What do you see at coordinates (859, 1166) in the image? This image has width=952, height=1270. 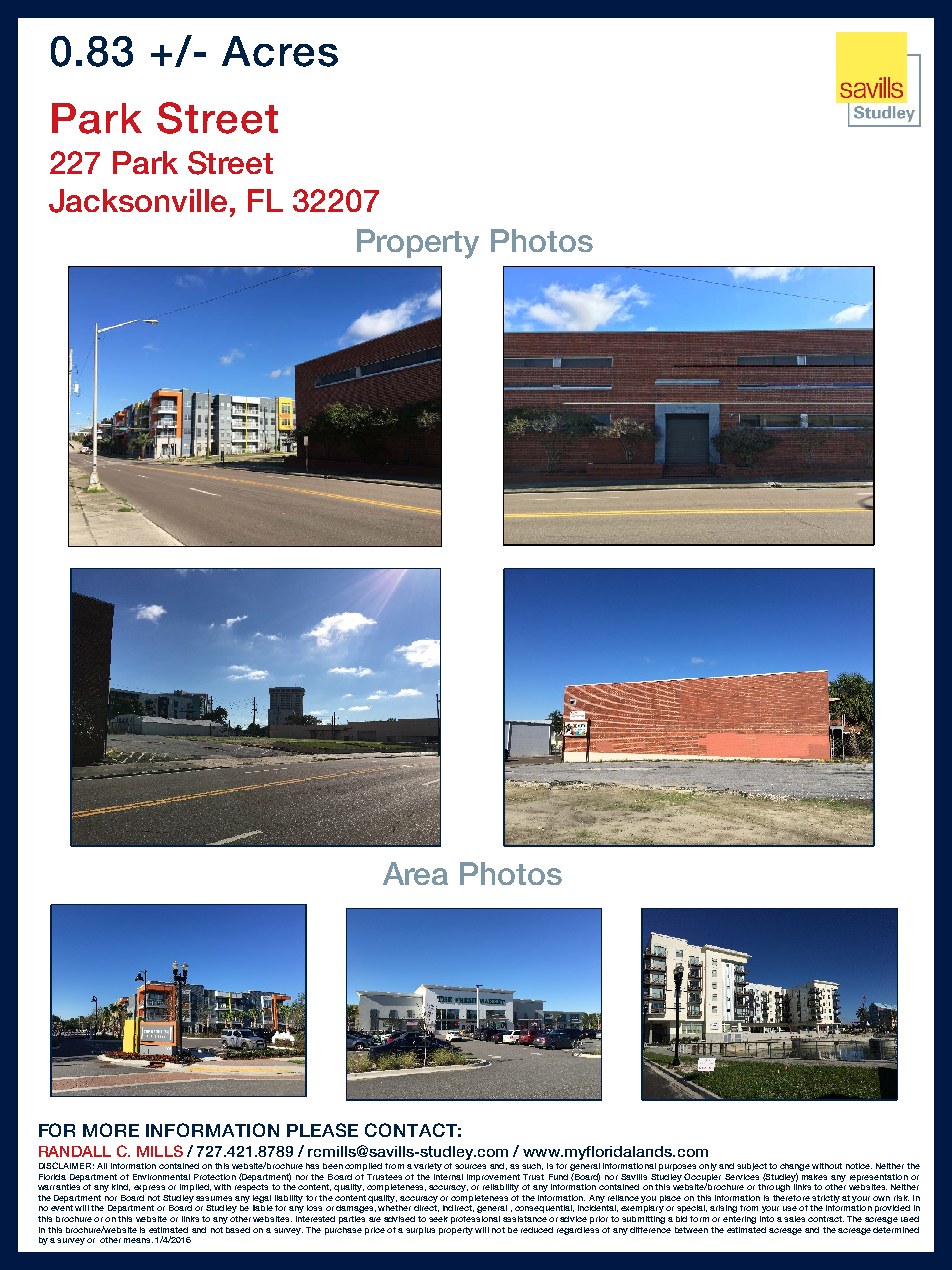 I see `notice` at bounding box center [859, 1166].
